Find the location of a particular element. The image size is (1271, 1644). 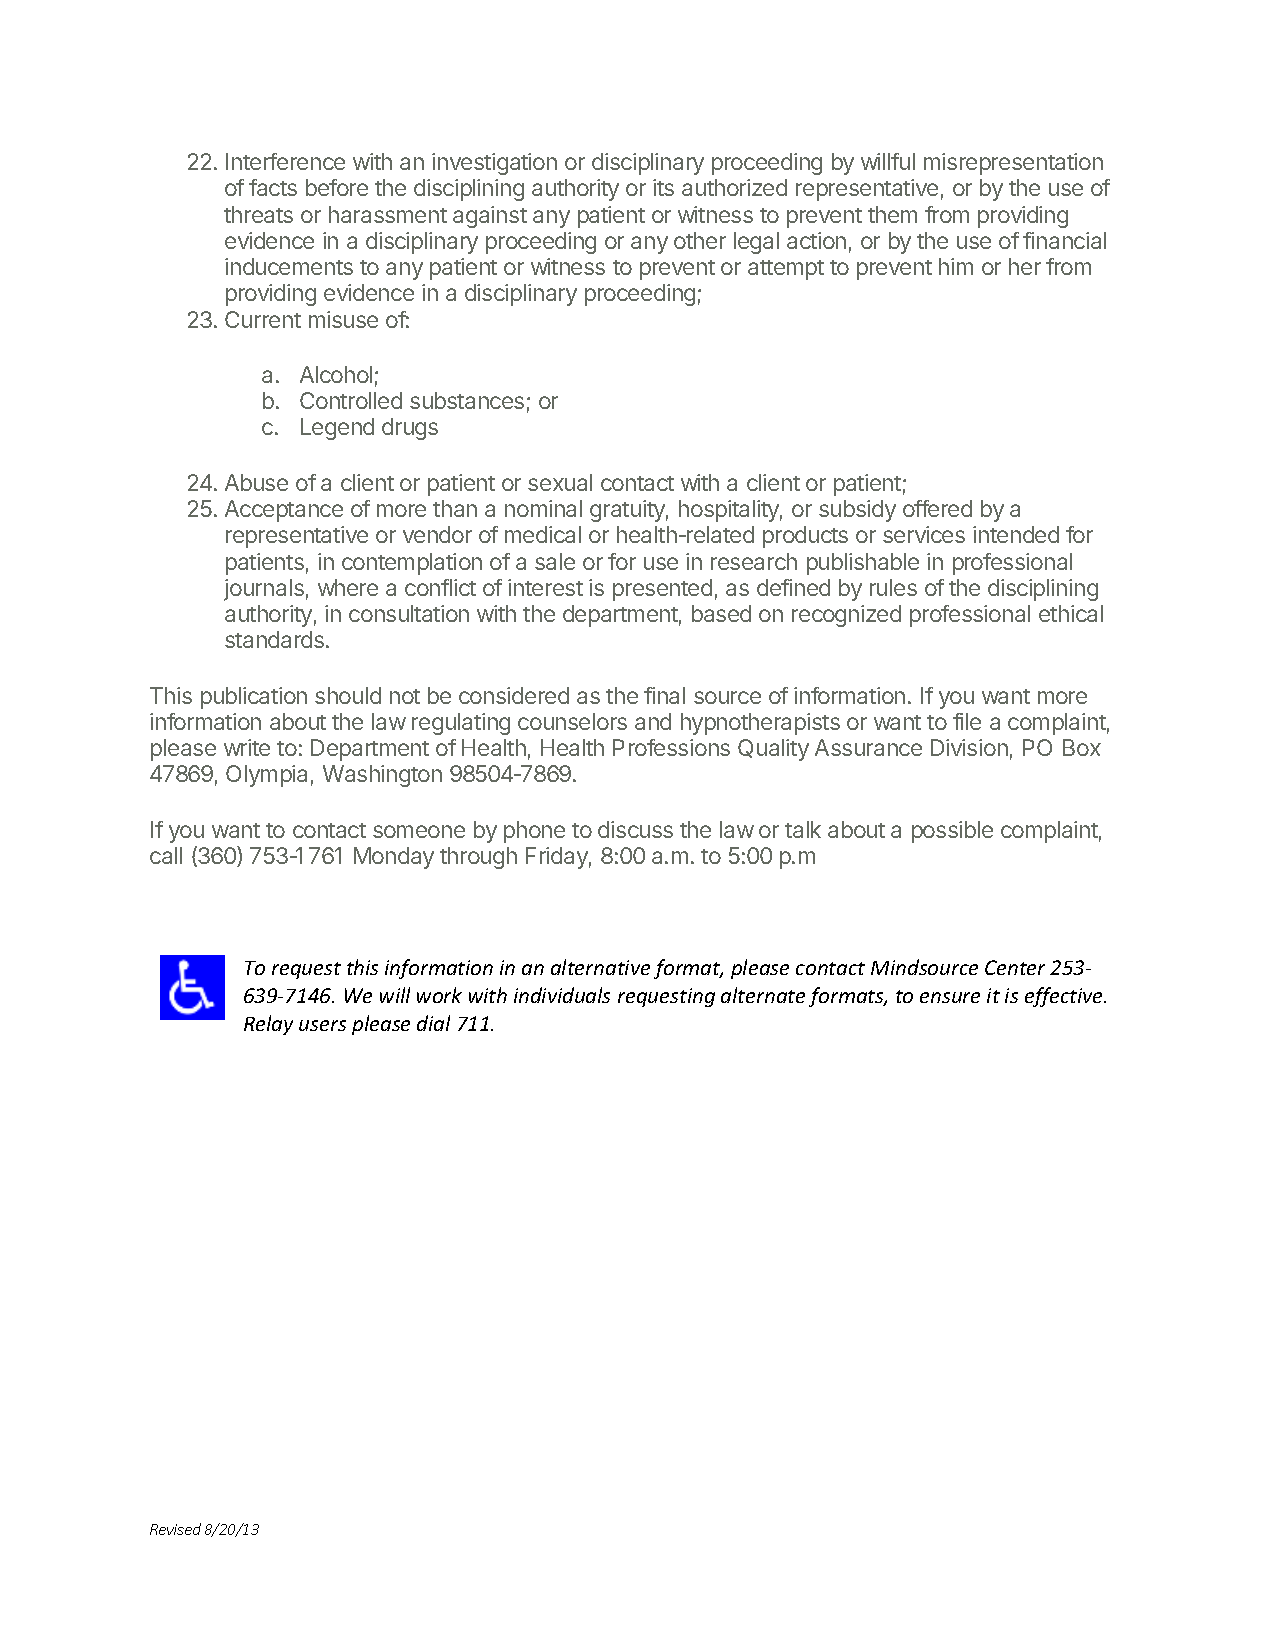

rules is located at coordinates (893, 587).
